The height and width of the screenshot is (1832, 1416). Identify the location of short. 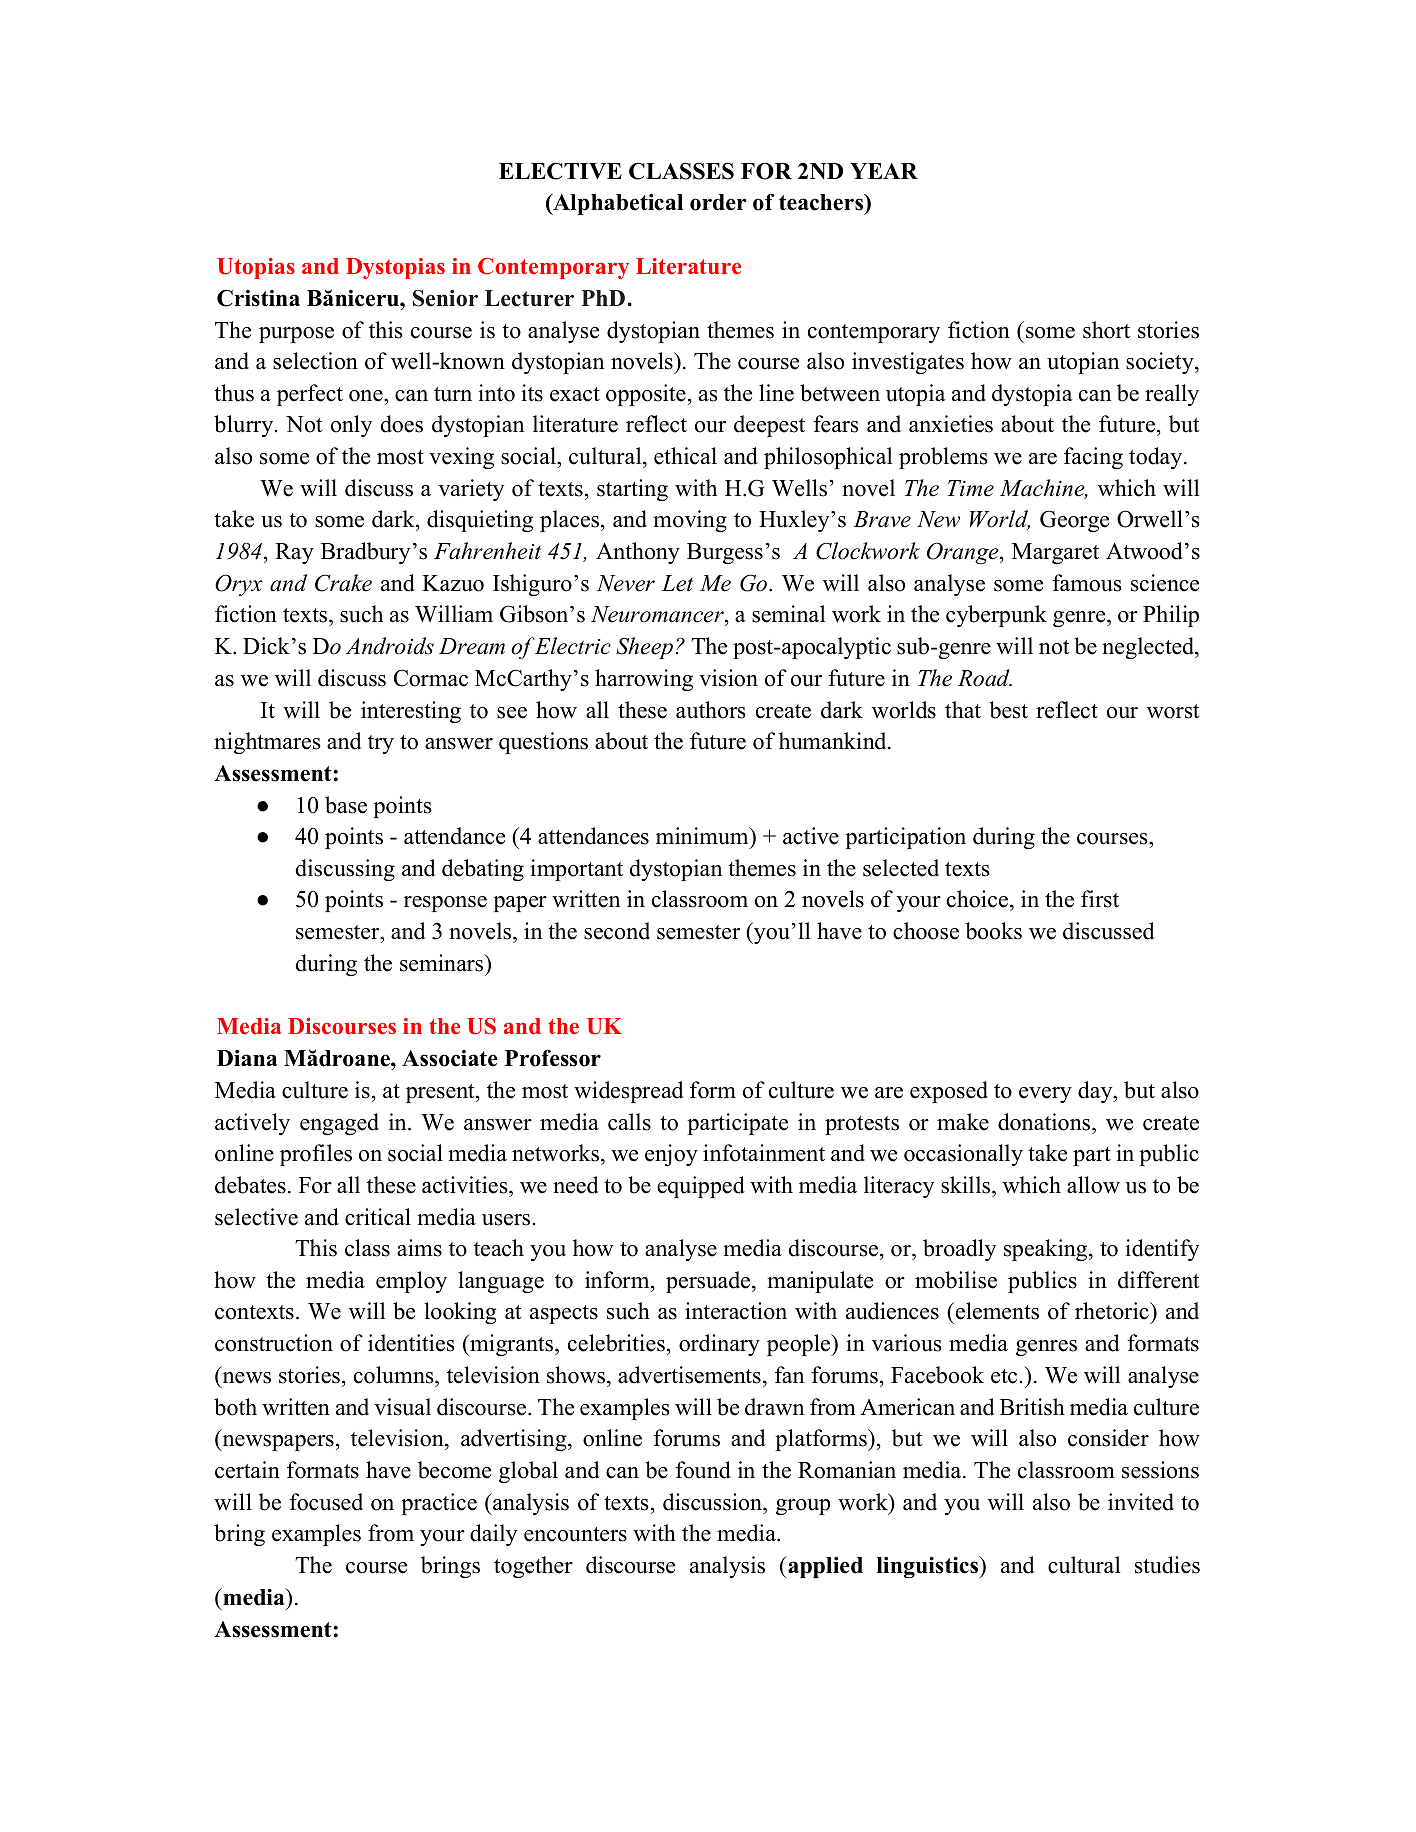
(1106, 330).
